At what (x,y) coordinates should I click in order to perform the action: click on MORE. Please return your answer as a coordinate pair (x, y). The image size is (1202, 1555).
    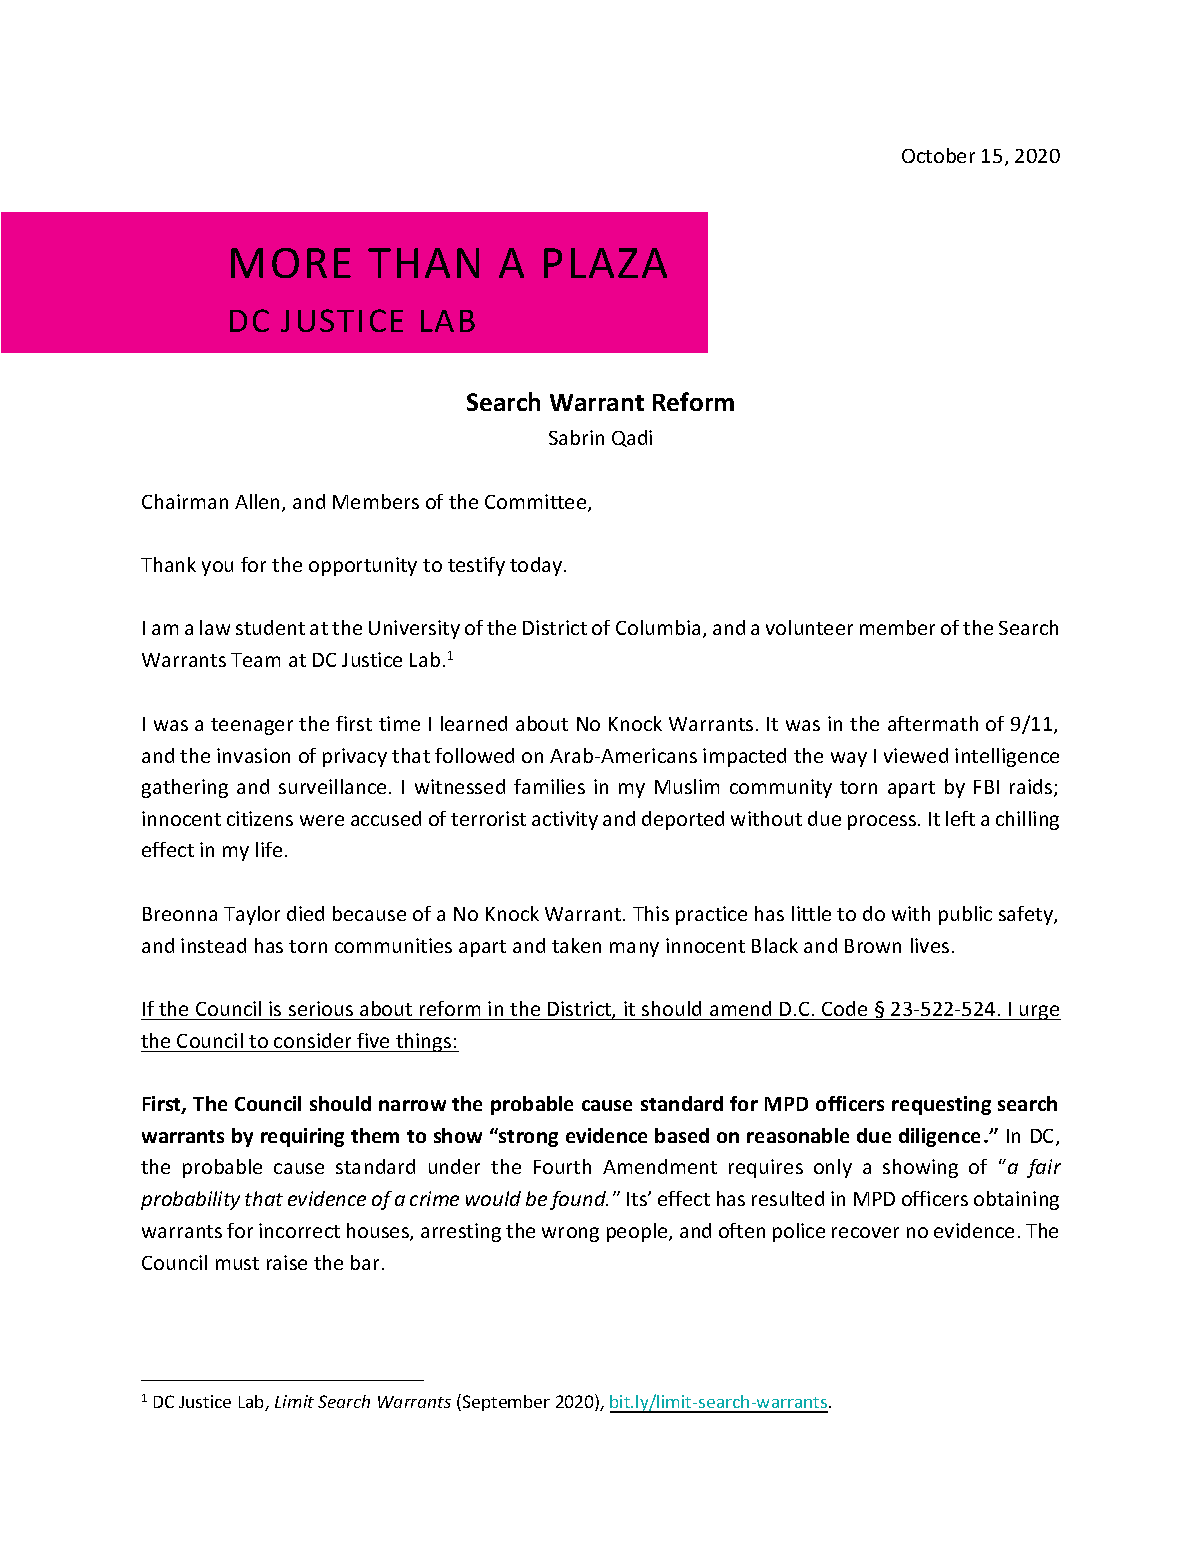
    Looking at the image, I should click on (291, 263).
